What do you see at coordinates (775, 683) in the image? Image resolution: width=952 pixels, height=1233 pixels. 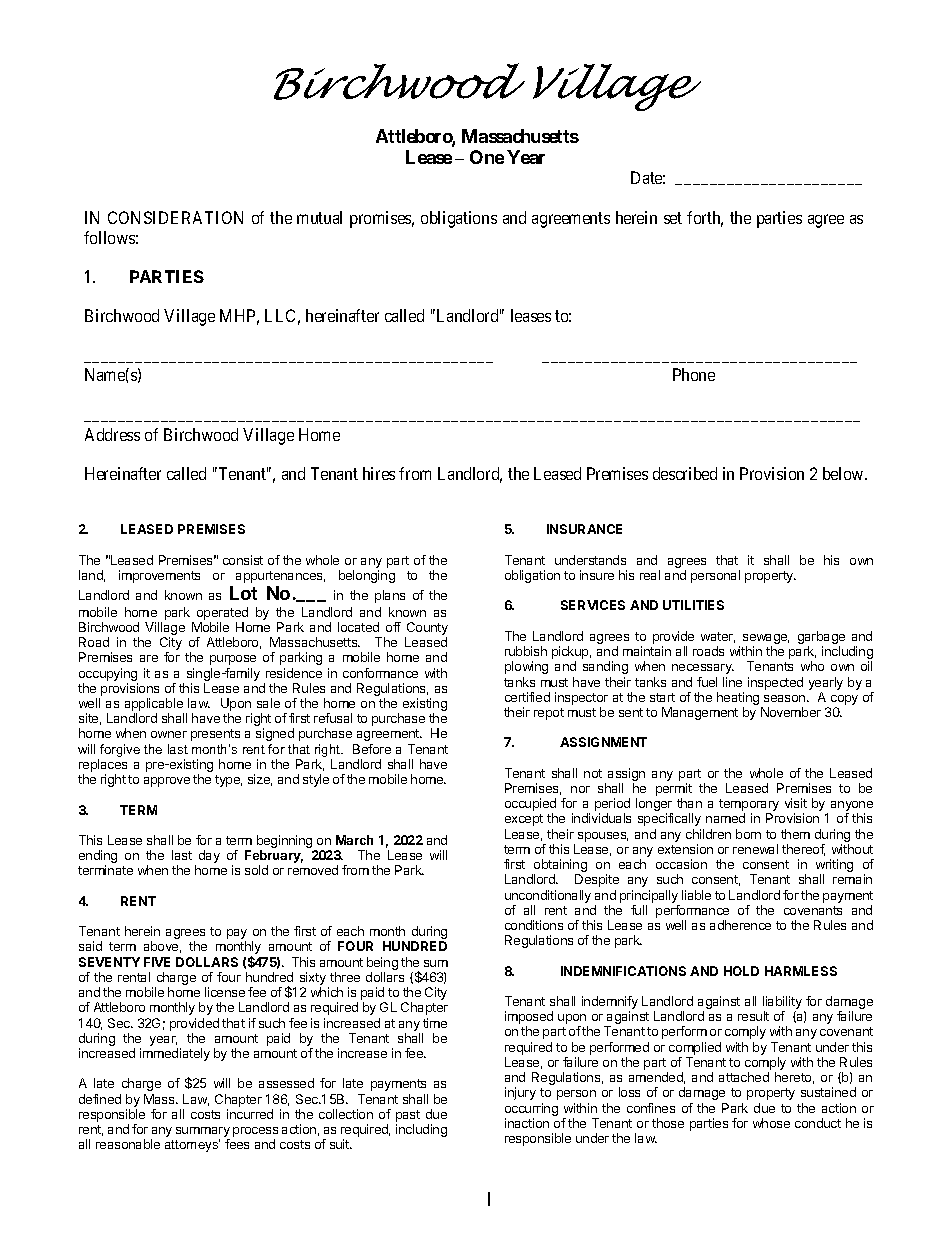 I see `inspected` at bounding box center [775, 683].
